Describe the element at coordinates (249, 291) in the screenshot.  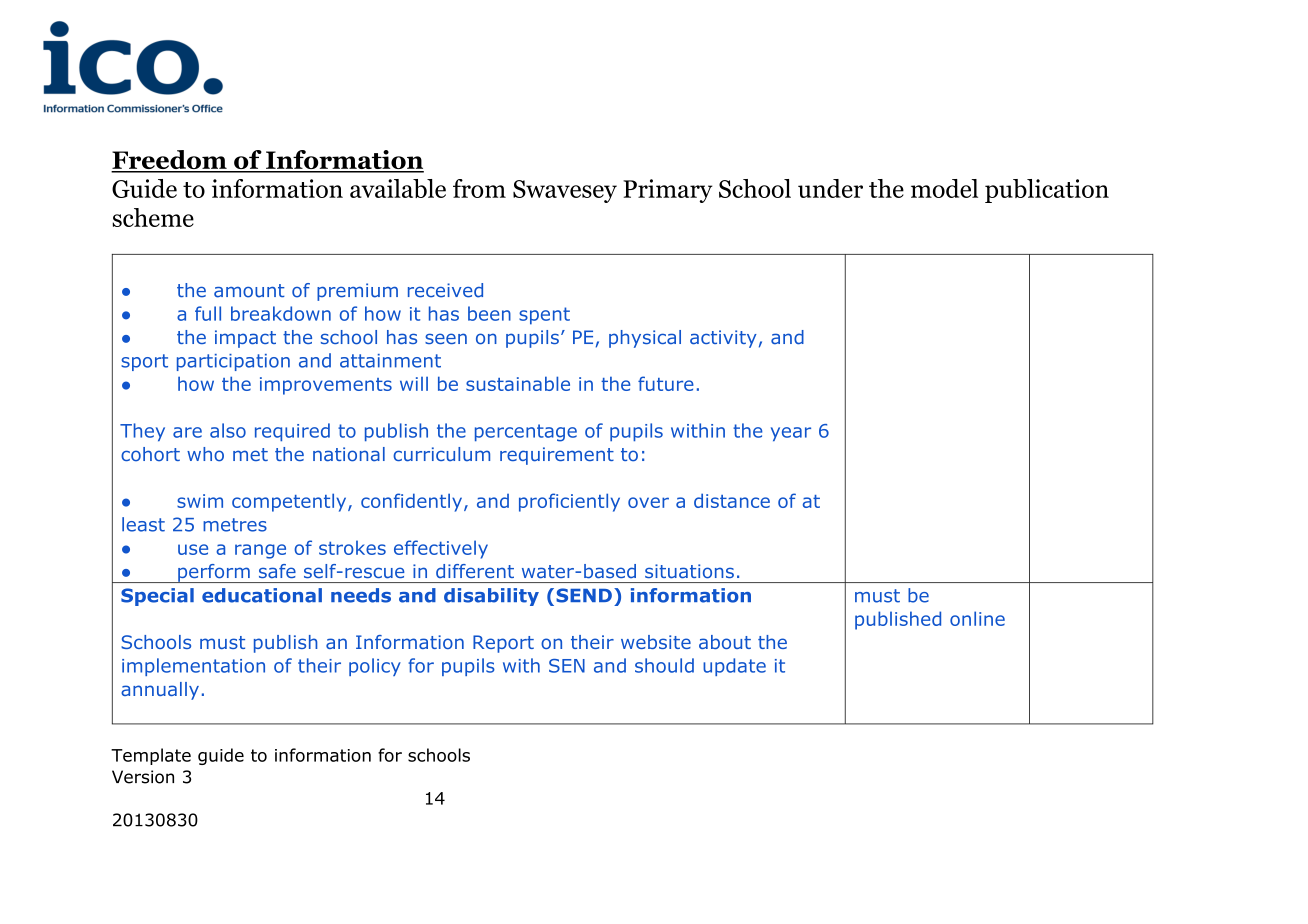
I see `amount` at that location.
